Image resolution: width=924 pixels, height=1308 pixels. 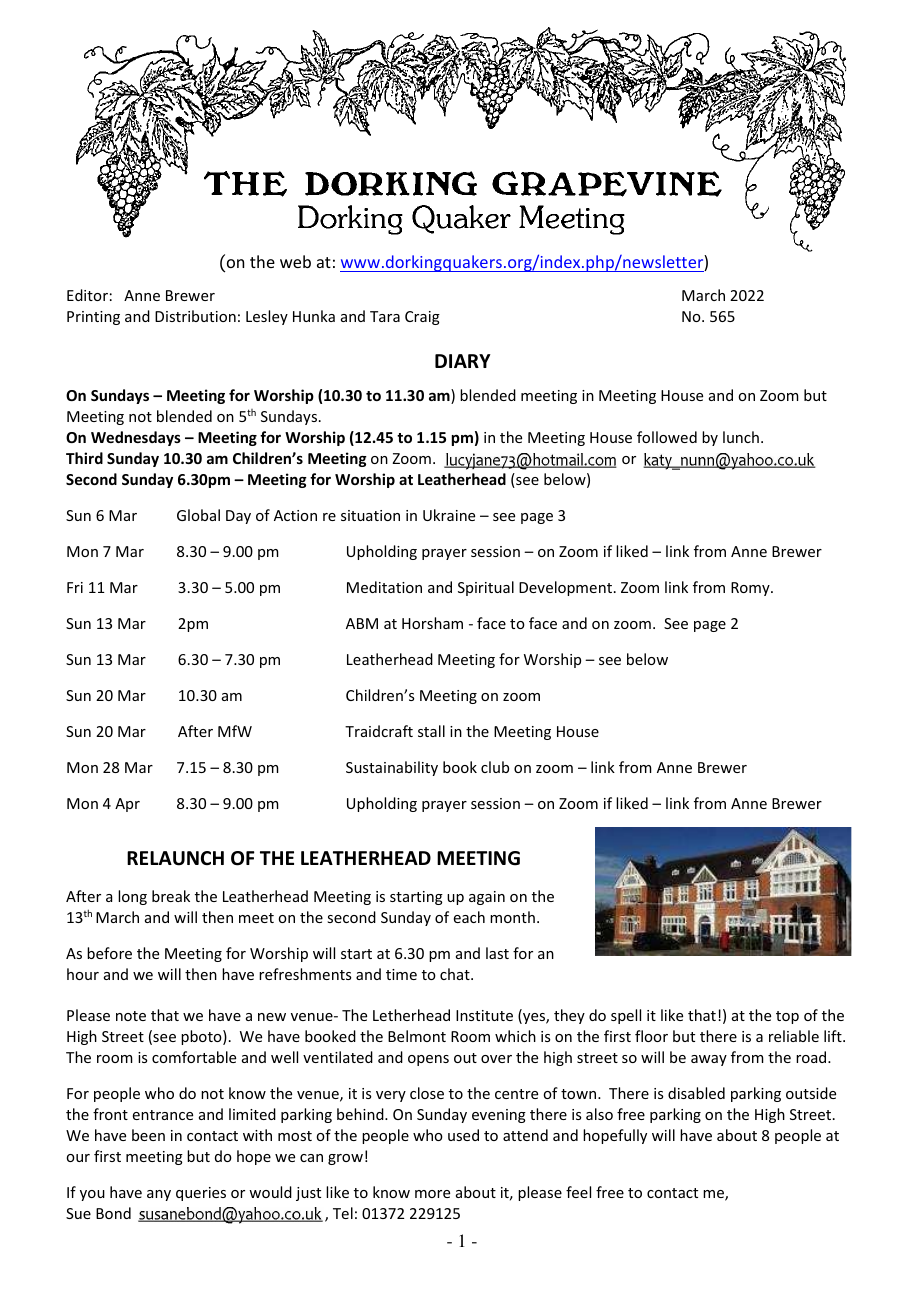 What do you see at coordinates (741, 437) in the page?
I see `lunch` at bounding box center [741, 437].
